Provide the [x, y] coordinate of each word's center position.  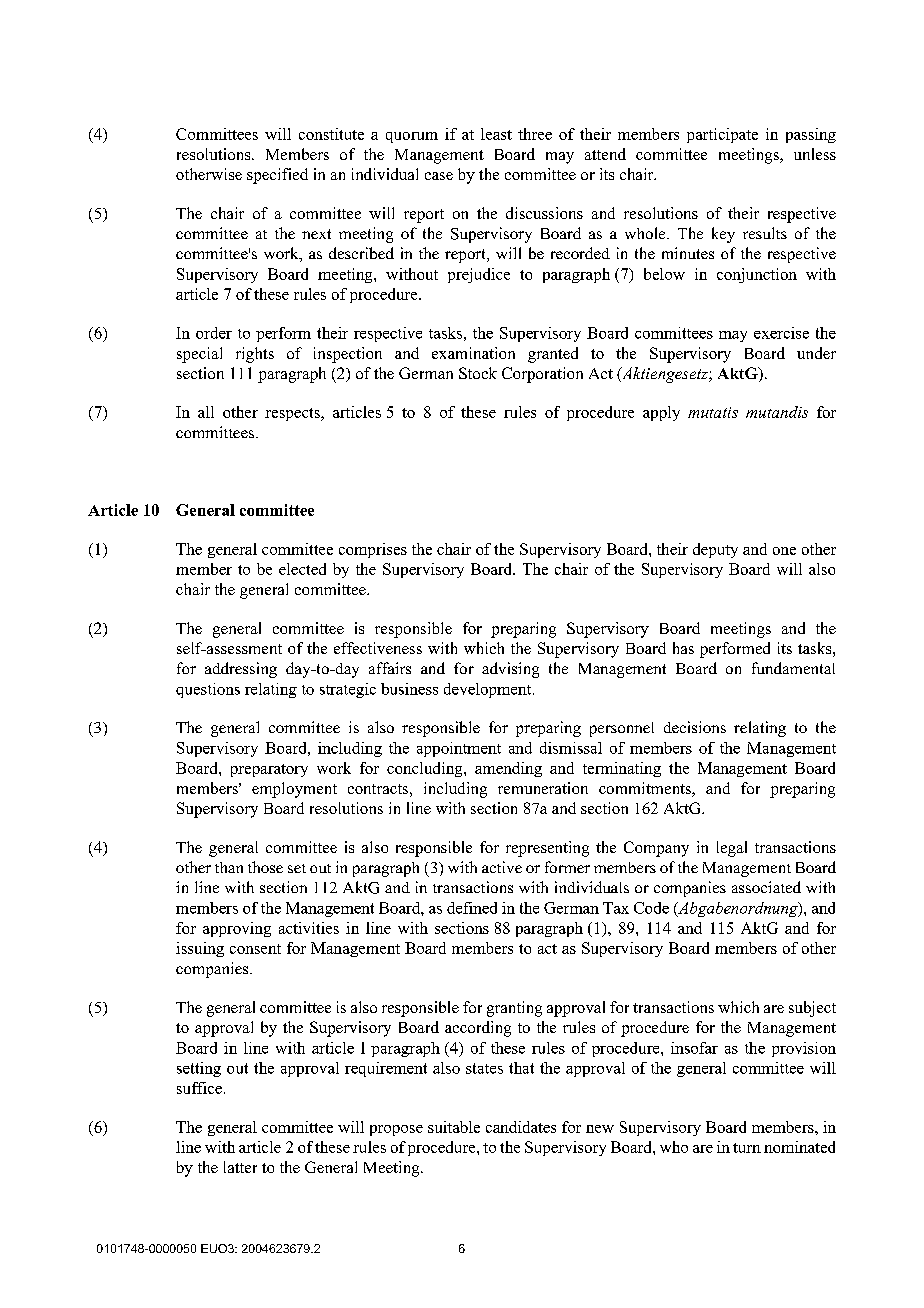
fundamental [793, 668]
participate [722, 135]
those [265, 867]
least [496, 134]
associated [766, 887]
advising [510, 670]
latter [240, 1167]
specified [277, 176]
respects [293, 414]
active [502, 867]
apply [661, 413]
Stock [478, 373]
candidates [521, 1127]
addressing [241, 670]
